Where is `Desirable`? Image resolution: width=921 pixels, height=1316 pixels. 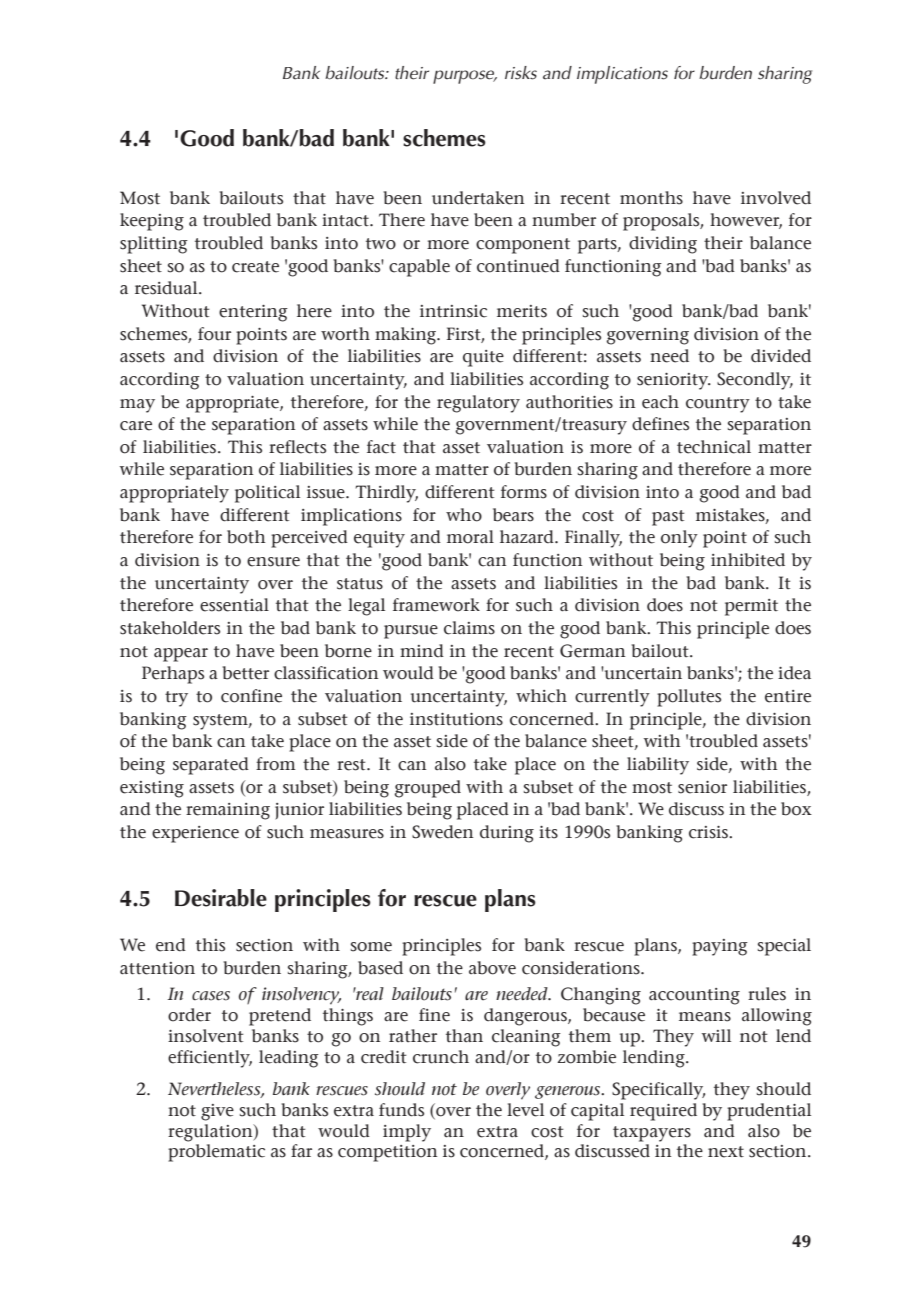
Desirable is located at coordinates (221, 898).
